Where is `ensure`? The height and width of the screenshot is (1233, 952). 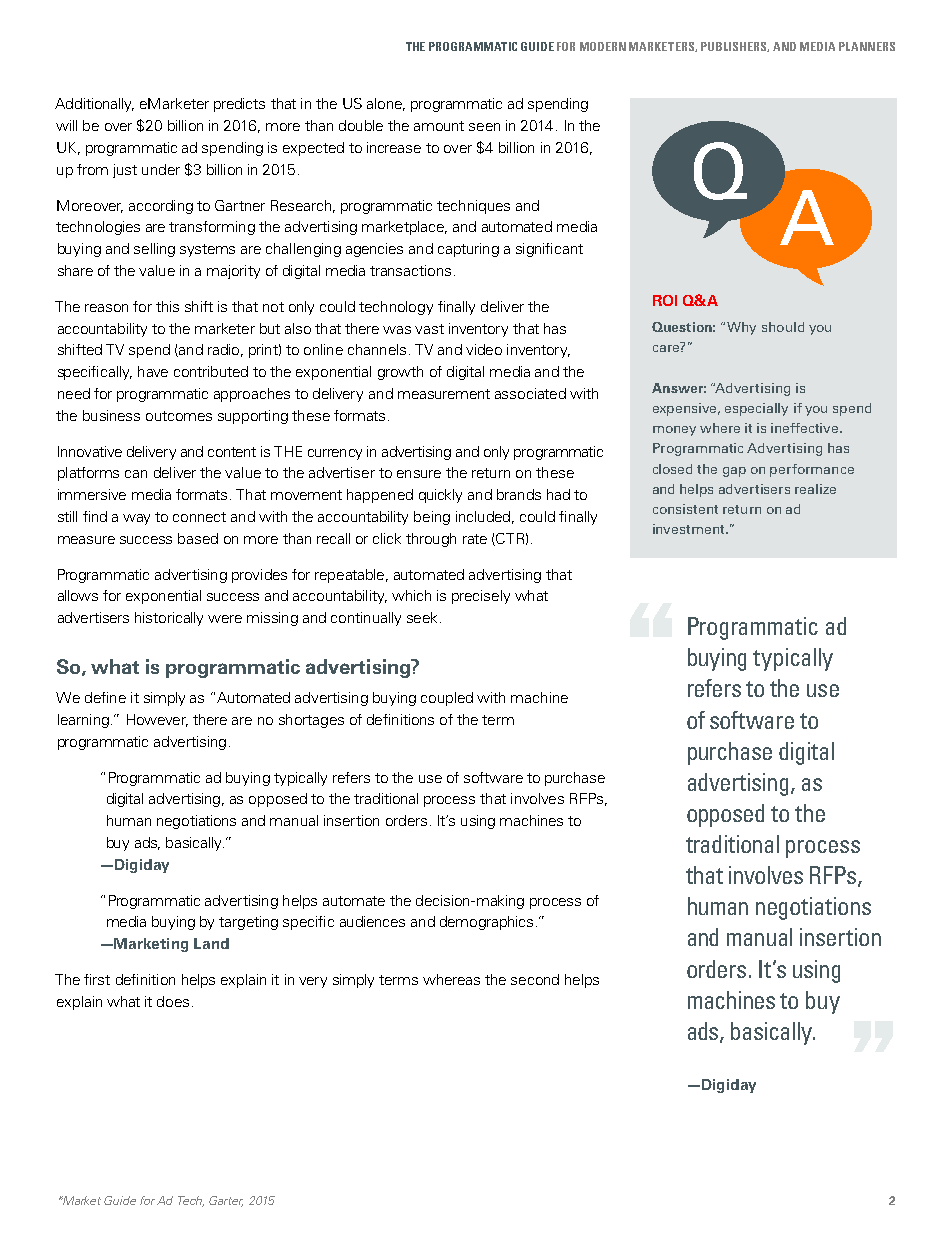 ensure is located at coordinates (419, 474).
